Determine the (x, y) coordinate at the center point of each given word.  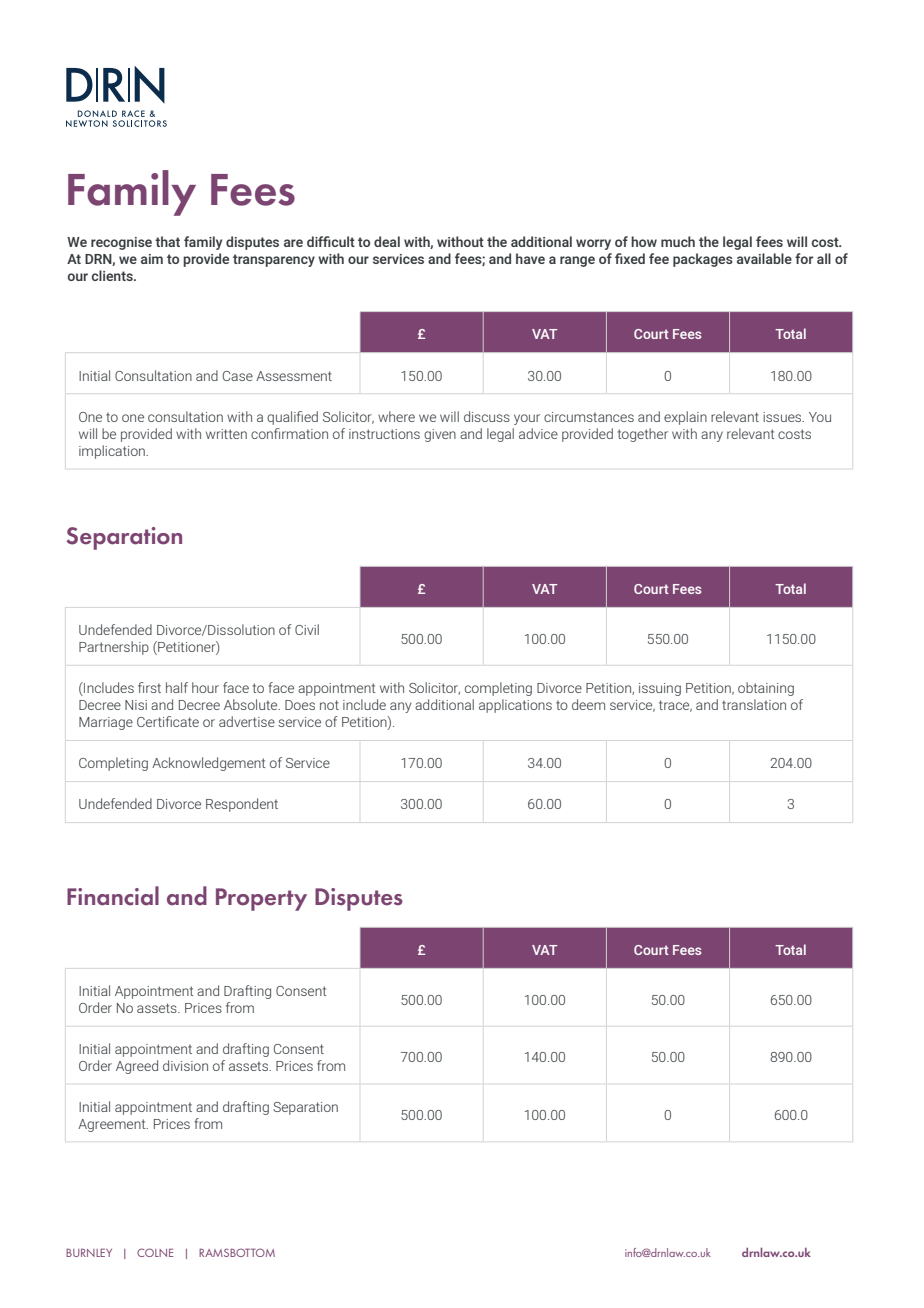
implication (113, 452)
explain (685, 418)
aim (152, 259)
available (764, 258)
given (440, 435)
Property (261, 899)
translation (754, 704)
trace (675, 706)
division (185, 1065)
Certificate (168, 721)
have (530, 258)
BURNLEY (89, 1252)
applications (515, 706)
